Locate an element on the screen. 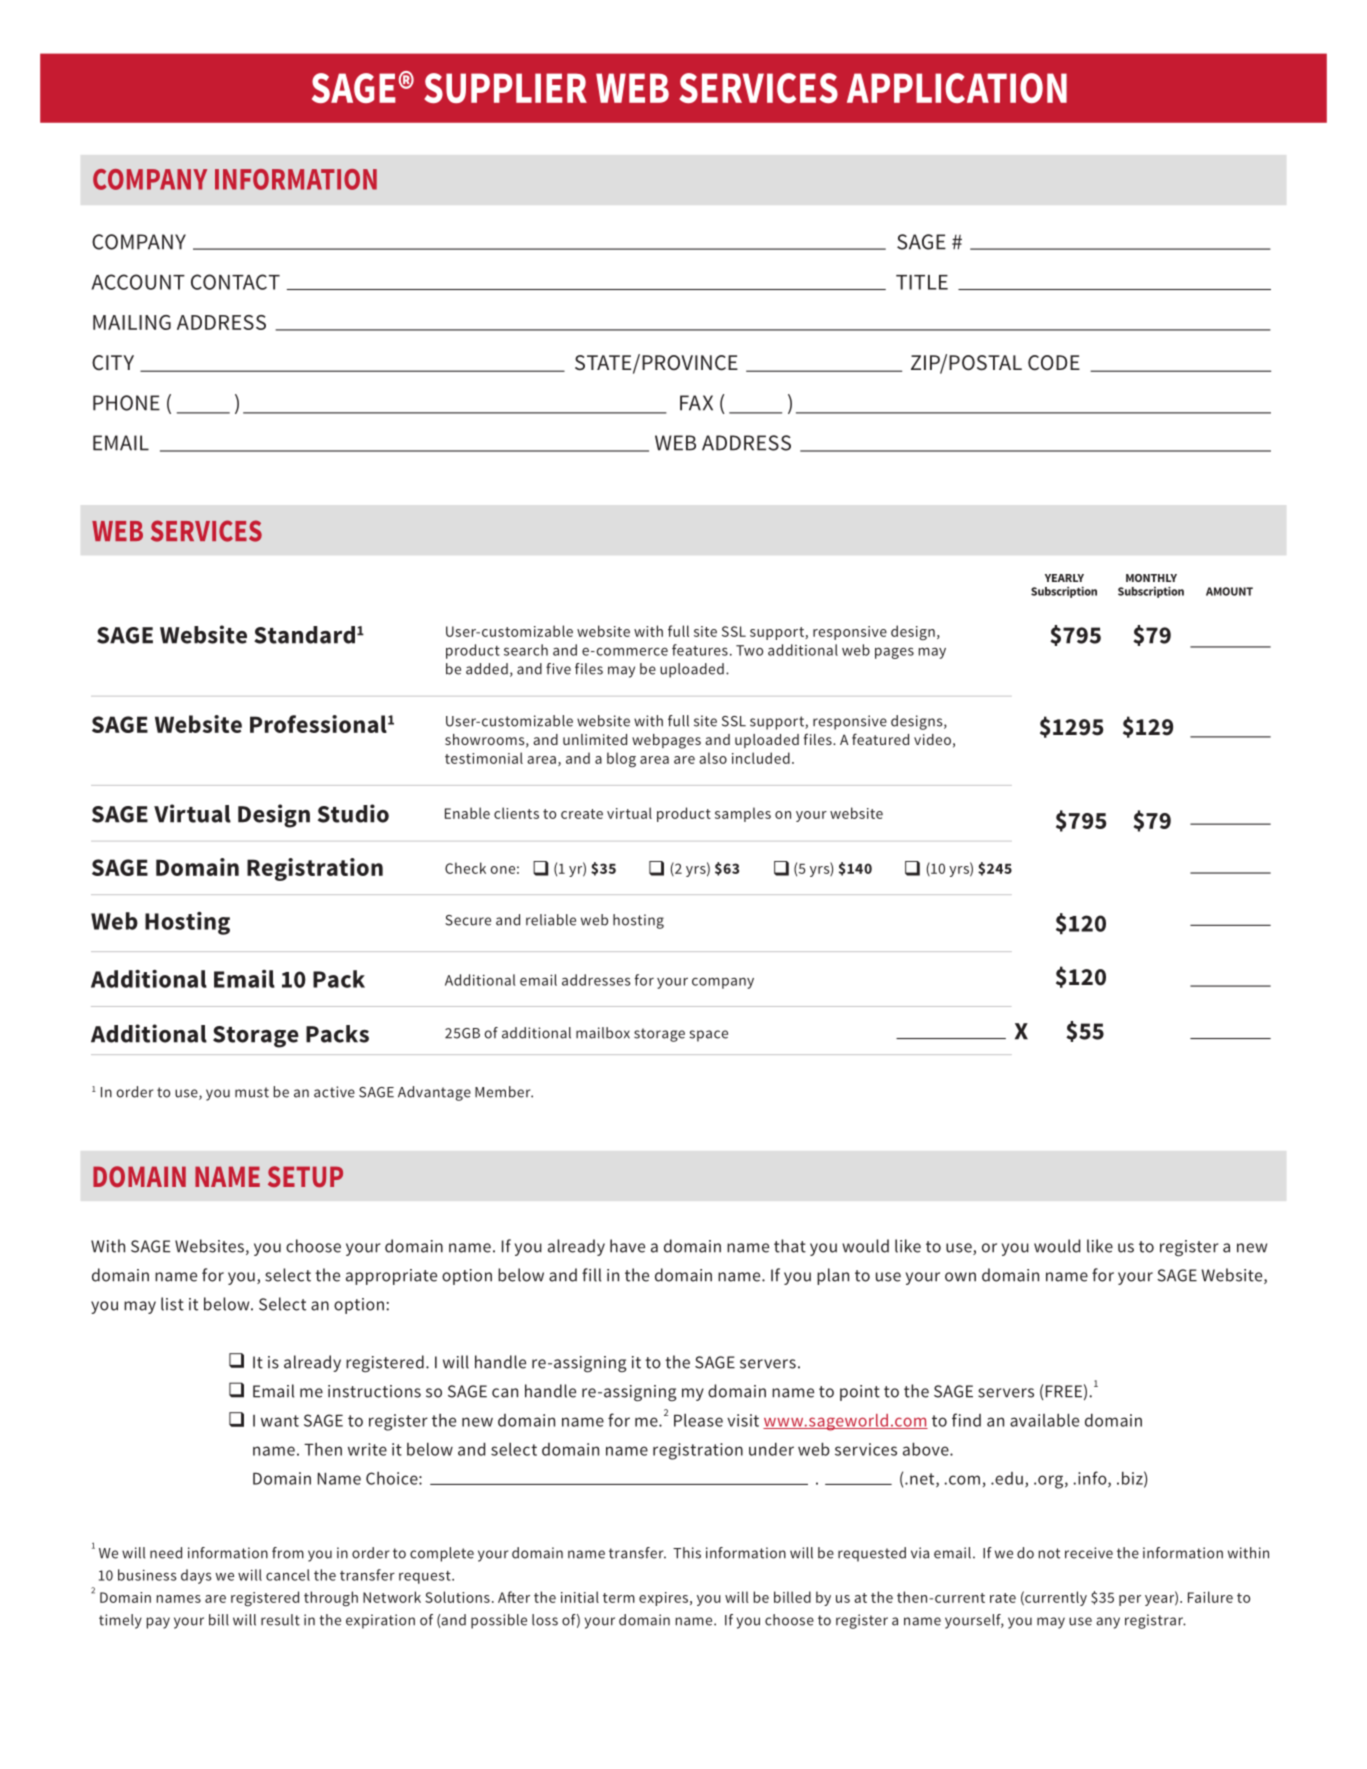  samples is located at coordinates (743, 814).
